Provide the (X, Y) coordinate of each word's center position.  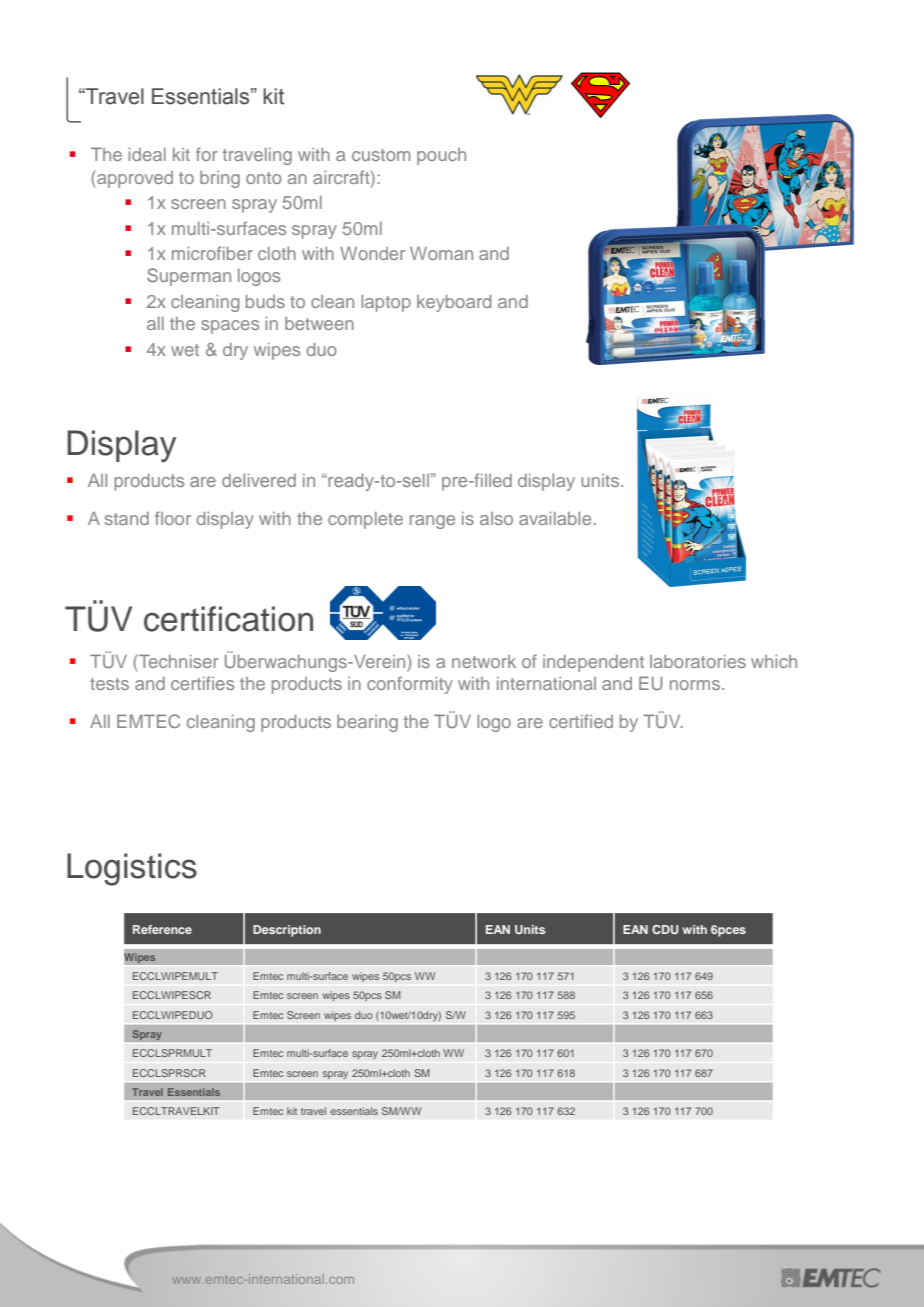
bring (220, 179)
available (556, 518)
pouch (441, 156)
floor (173, 518)
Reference (162, 929)
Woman (441, 253)
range (432, 522)
